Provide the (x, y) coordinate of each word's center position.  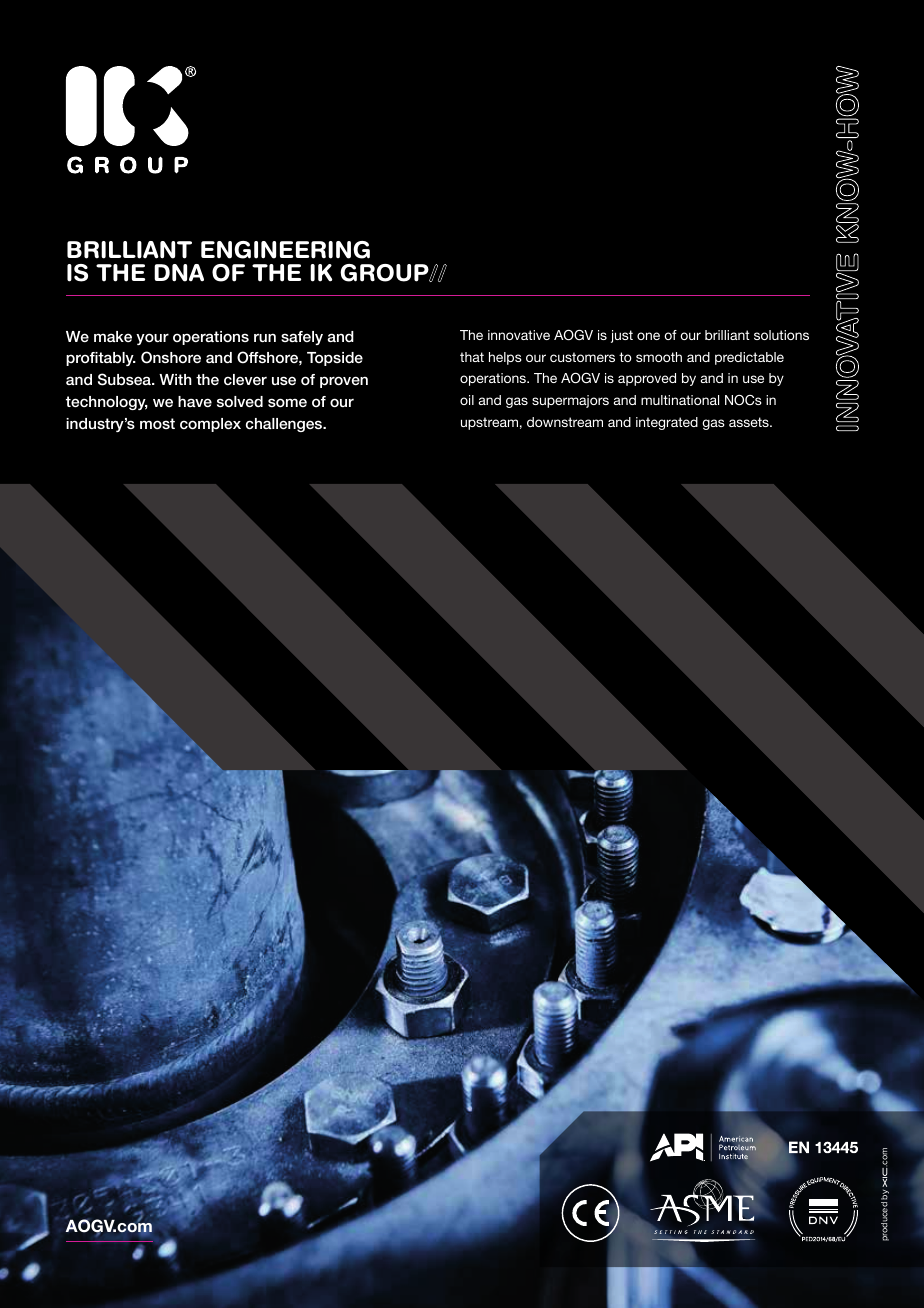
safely (302, 338)
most (157, 424)
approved (647, 379)
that (472, 357)
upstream (489, 423)
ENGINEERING (285, 250)
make (113, 336)
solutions (781, 335)
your (152, 339)
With (175, 379)
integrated (667, 423)
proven (344, 382)
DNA (179, 273)
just (622, 336)
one (648, 336)
